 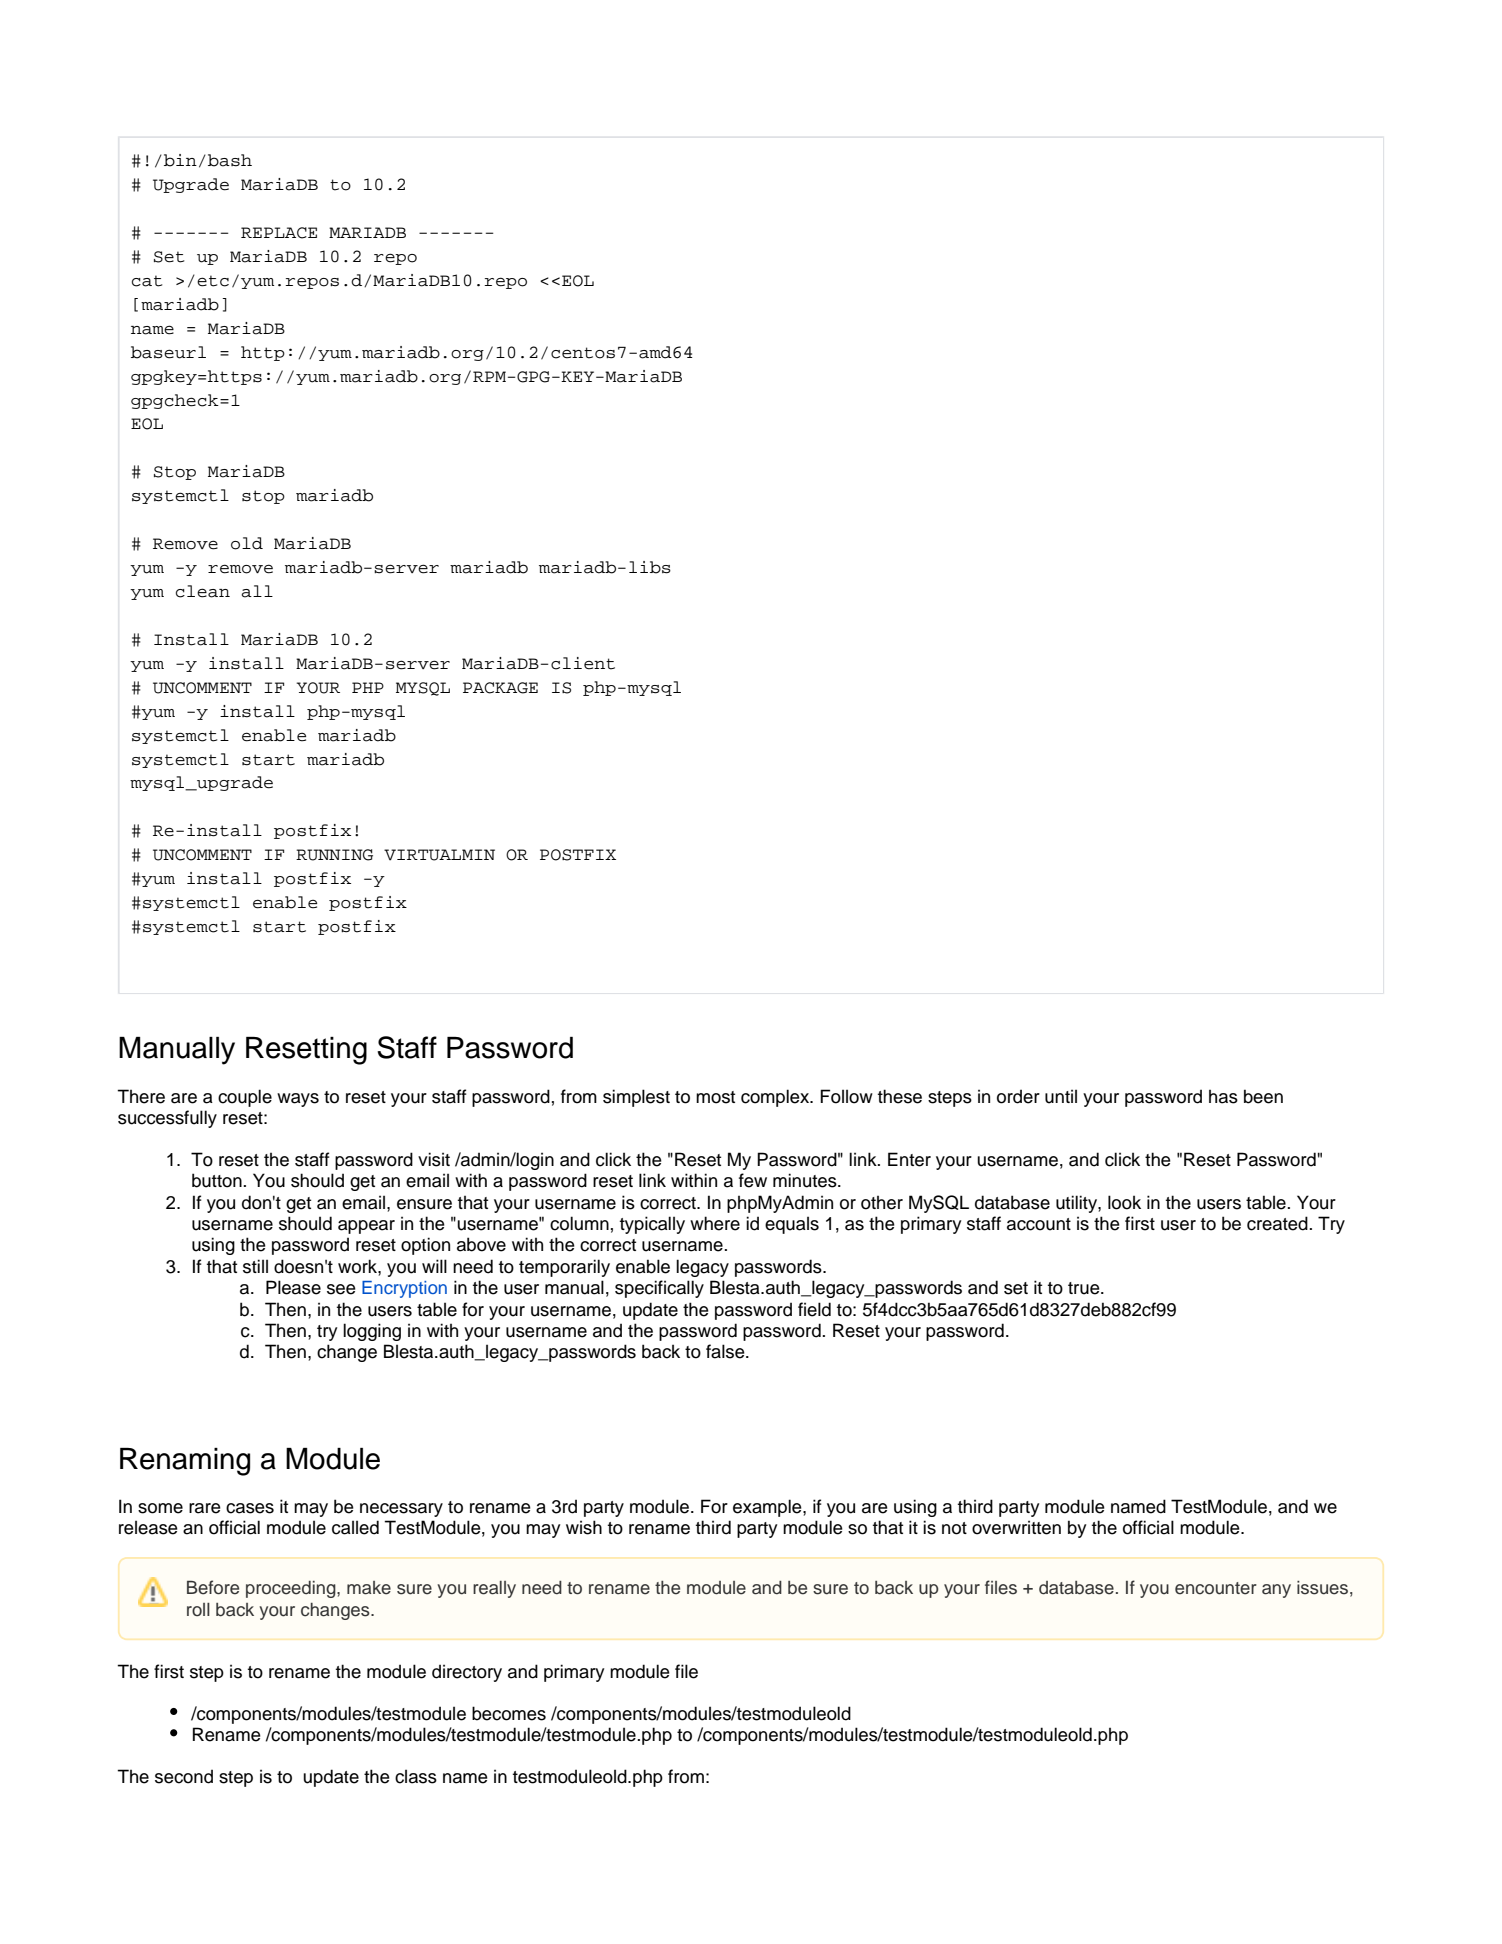 I want to click on baseurl, so click(x=168, y=352).
